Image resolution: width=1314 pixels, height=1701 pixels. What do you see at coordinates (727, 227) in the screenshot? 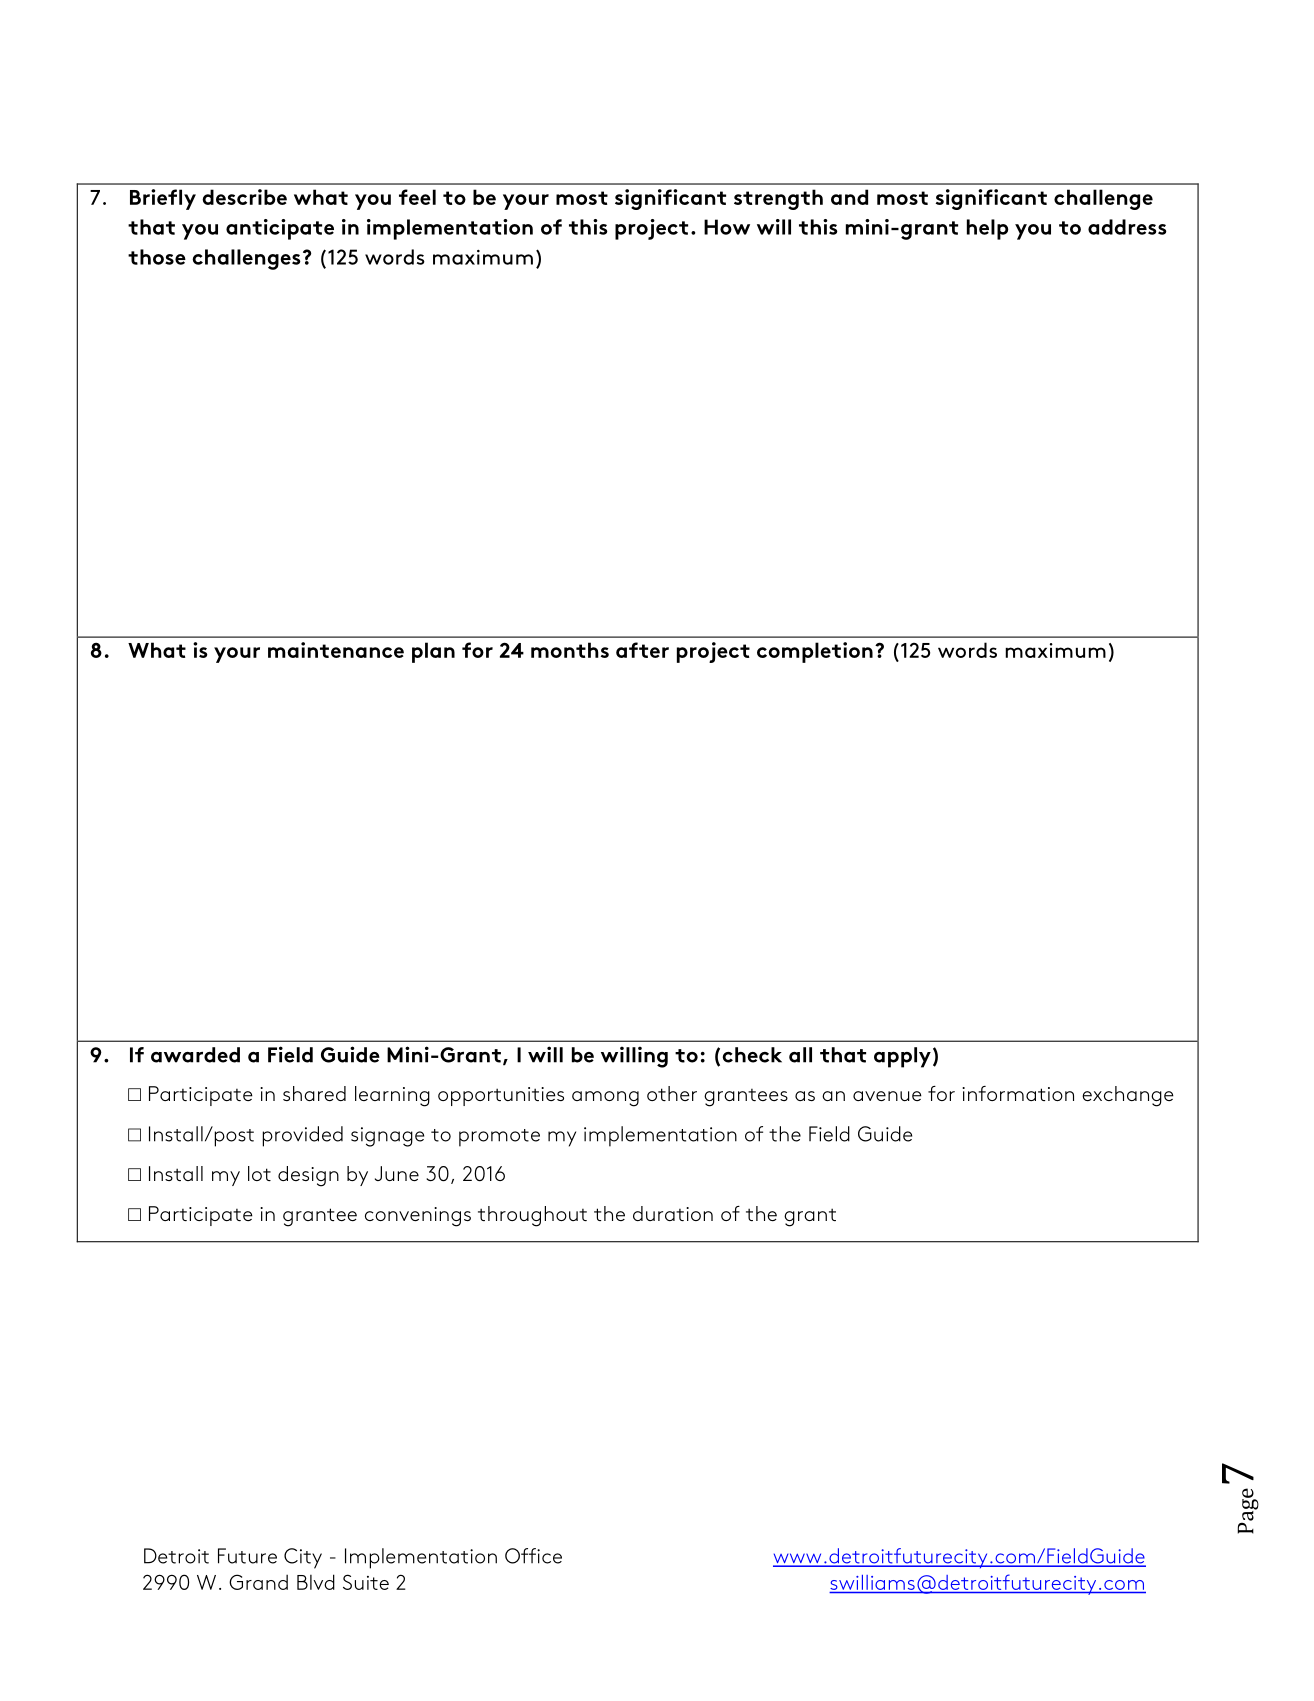
I see `How` at bounding box center [727, 227].
